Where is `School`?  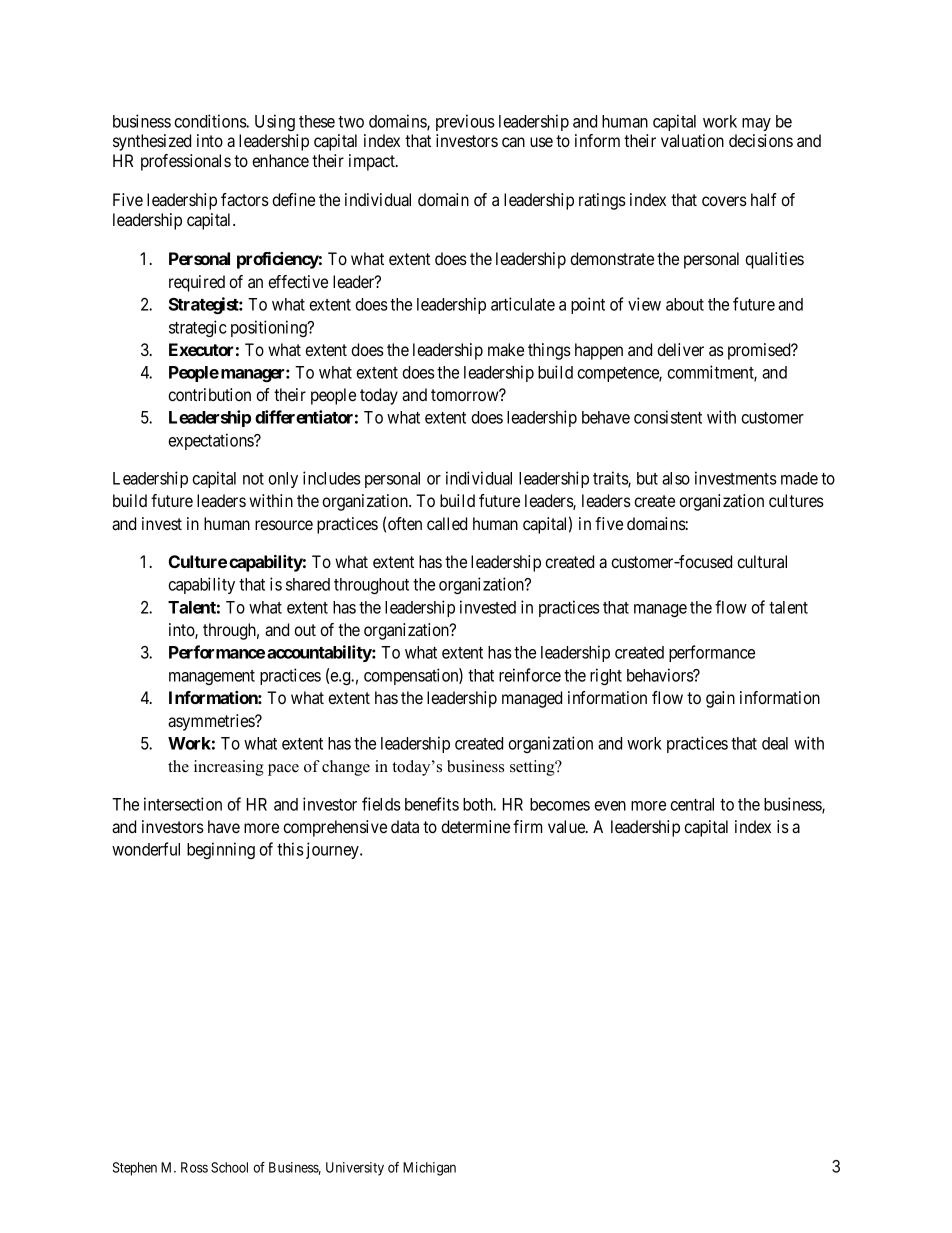
School is located at coordinates (229, 1167).
